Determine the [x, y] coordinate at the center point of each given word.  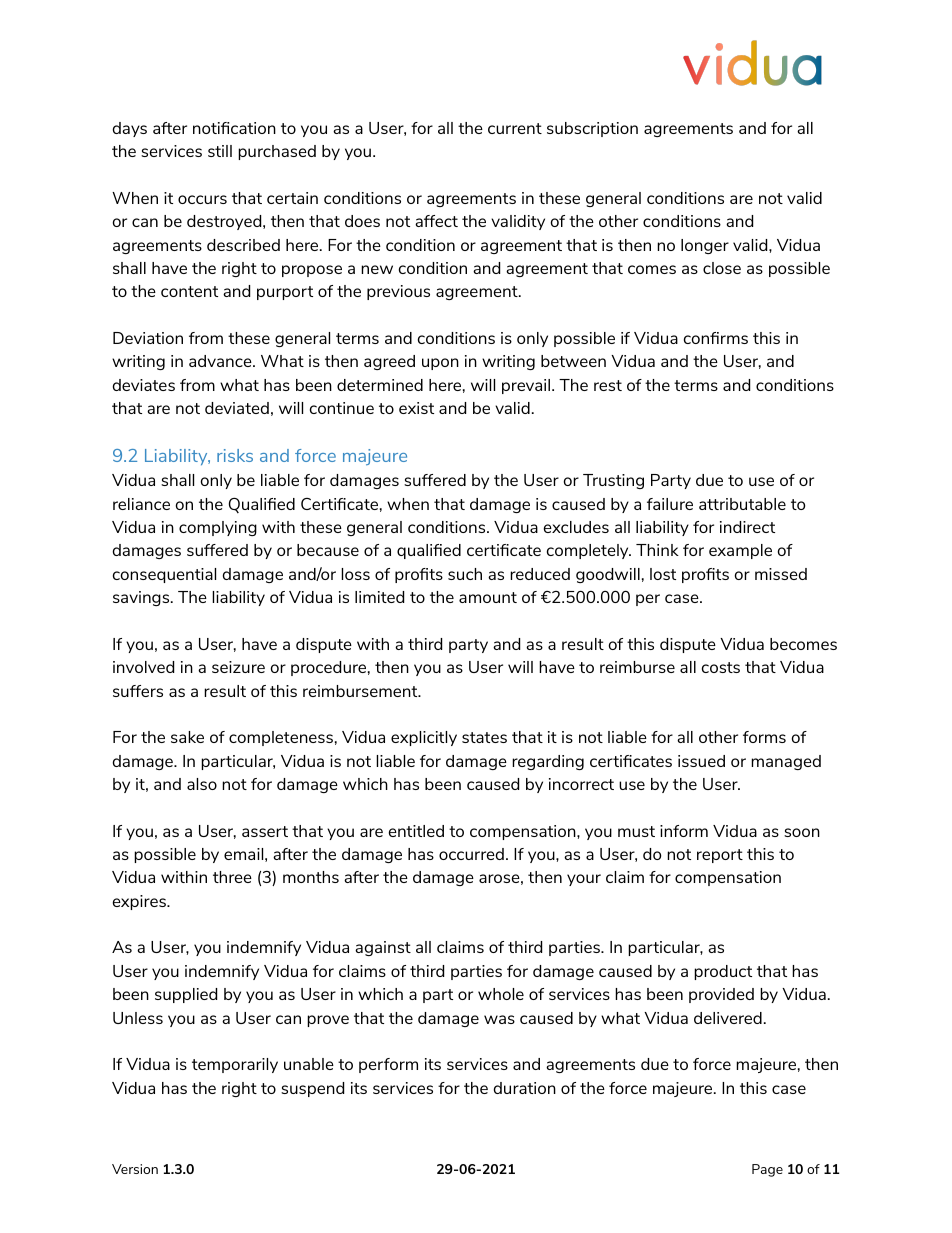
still [220, 151]
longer [705, 246]
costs [721, 667]
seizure [238, 667]
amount [488, 597]
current [515, 128]
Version [135, 1169]
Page [767, 1170]
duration [525, 1088]
